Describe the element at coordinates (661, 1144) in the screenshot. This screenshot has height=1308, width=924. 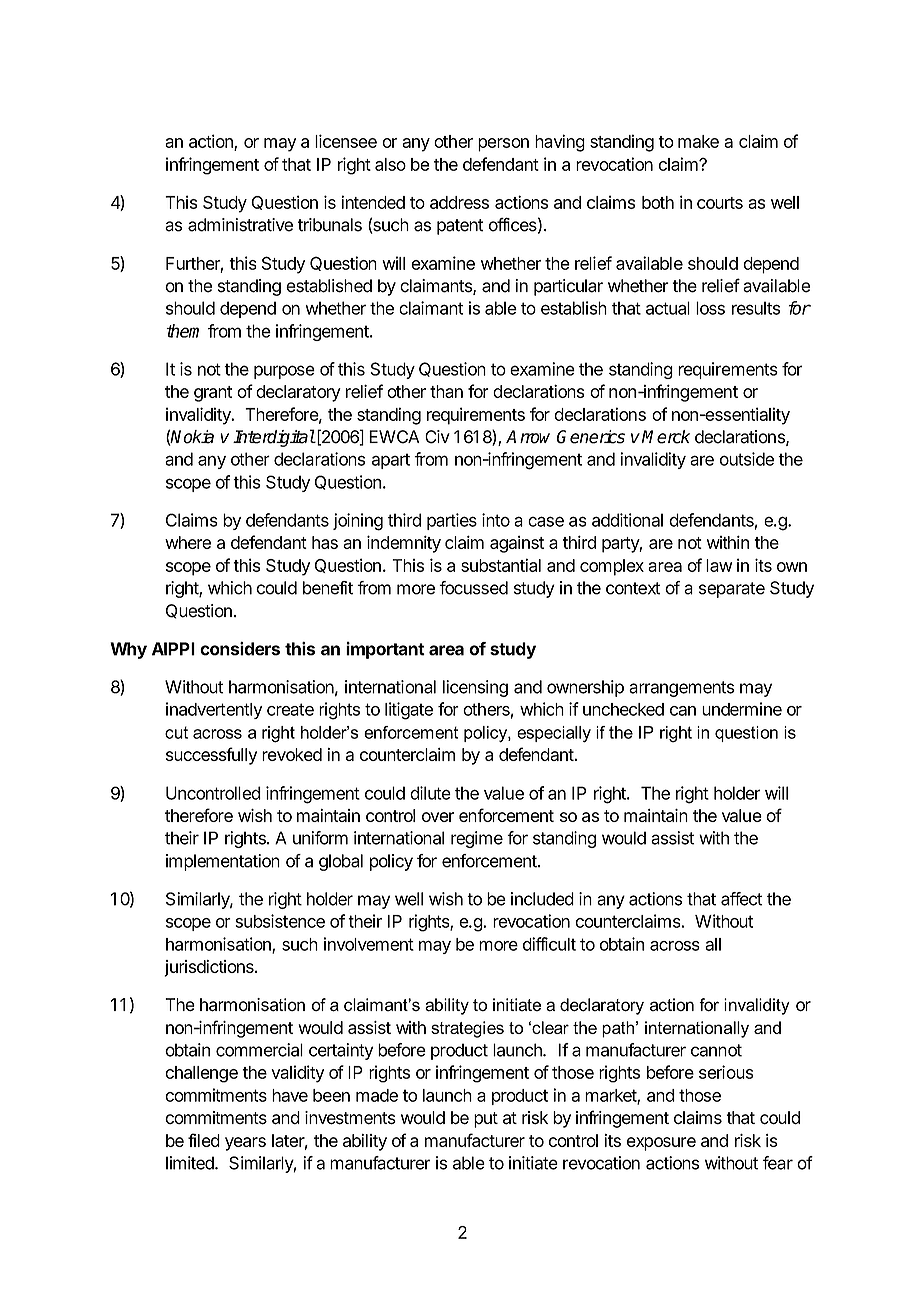
I see `exposure` at that location.
